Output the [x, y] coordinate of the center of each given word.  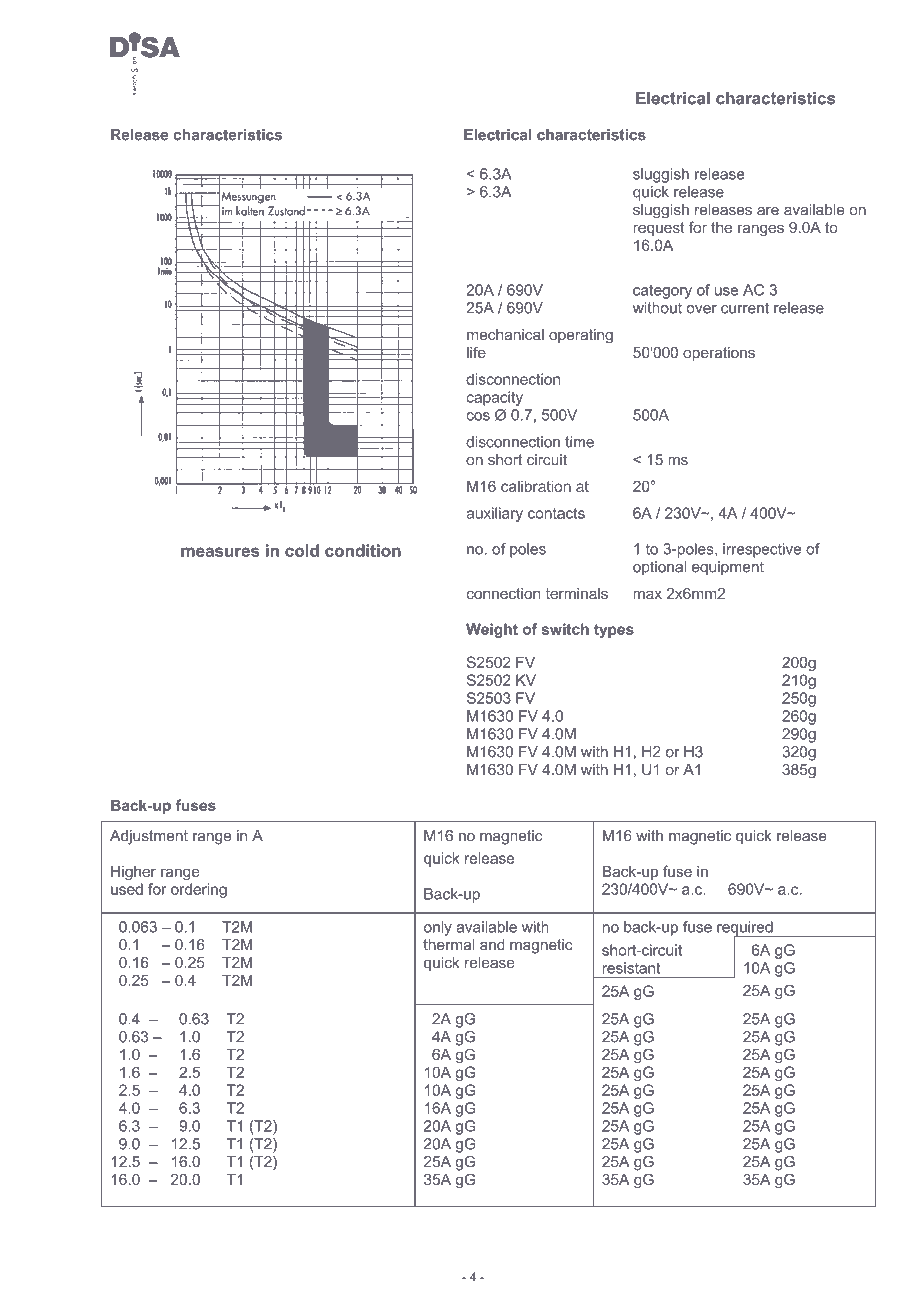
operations [719, 354]
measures [220, 552]
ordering [199, 890]
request [659, 229]
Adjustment [149, 837]
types [614, 631]
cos [478, 416]
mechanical [505, 335]
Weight [492, 630]
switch [565, 629]
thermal [448, 945]
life [476, 352]
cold [302, 550]
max [647, 594]
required [746, 929]
